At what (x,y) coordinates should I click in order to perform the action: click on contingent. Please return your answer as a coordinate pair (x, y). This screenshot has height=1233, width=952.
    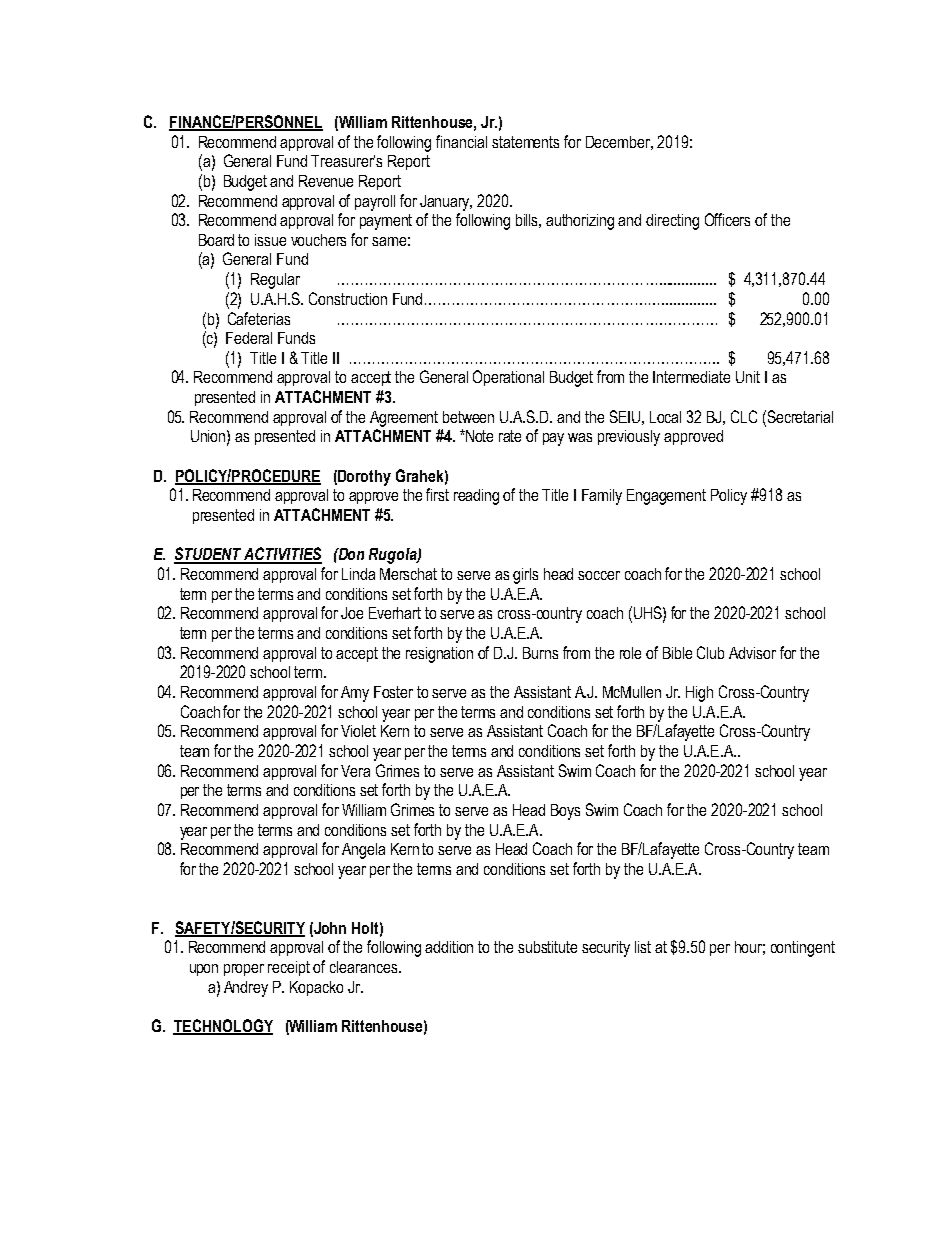
    Looking at the image, I should click on (803, 949).
